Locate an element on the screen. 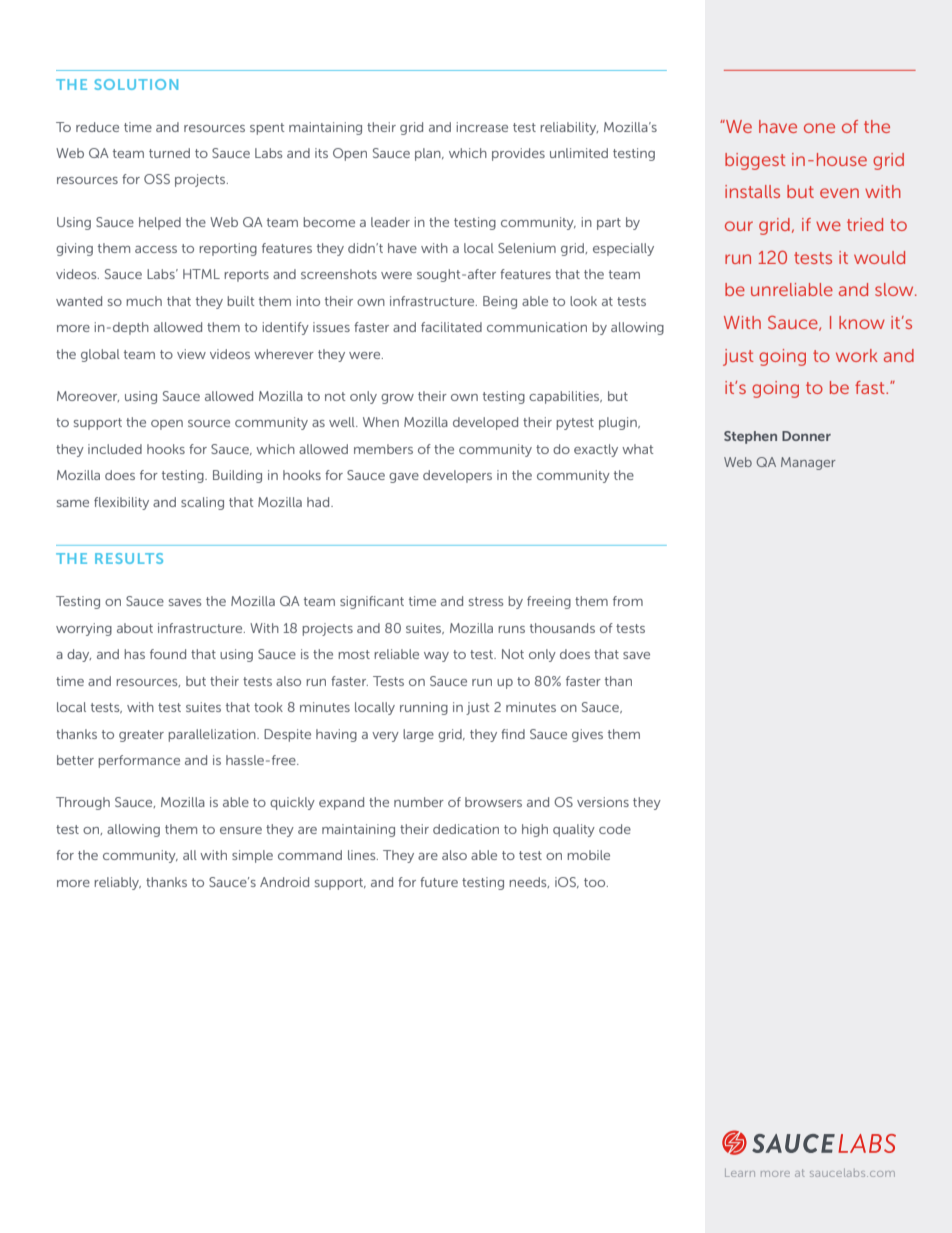 This screenshot has height=1233, width=952. needs is located at coordinates (529, 882).
